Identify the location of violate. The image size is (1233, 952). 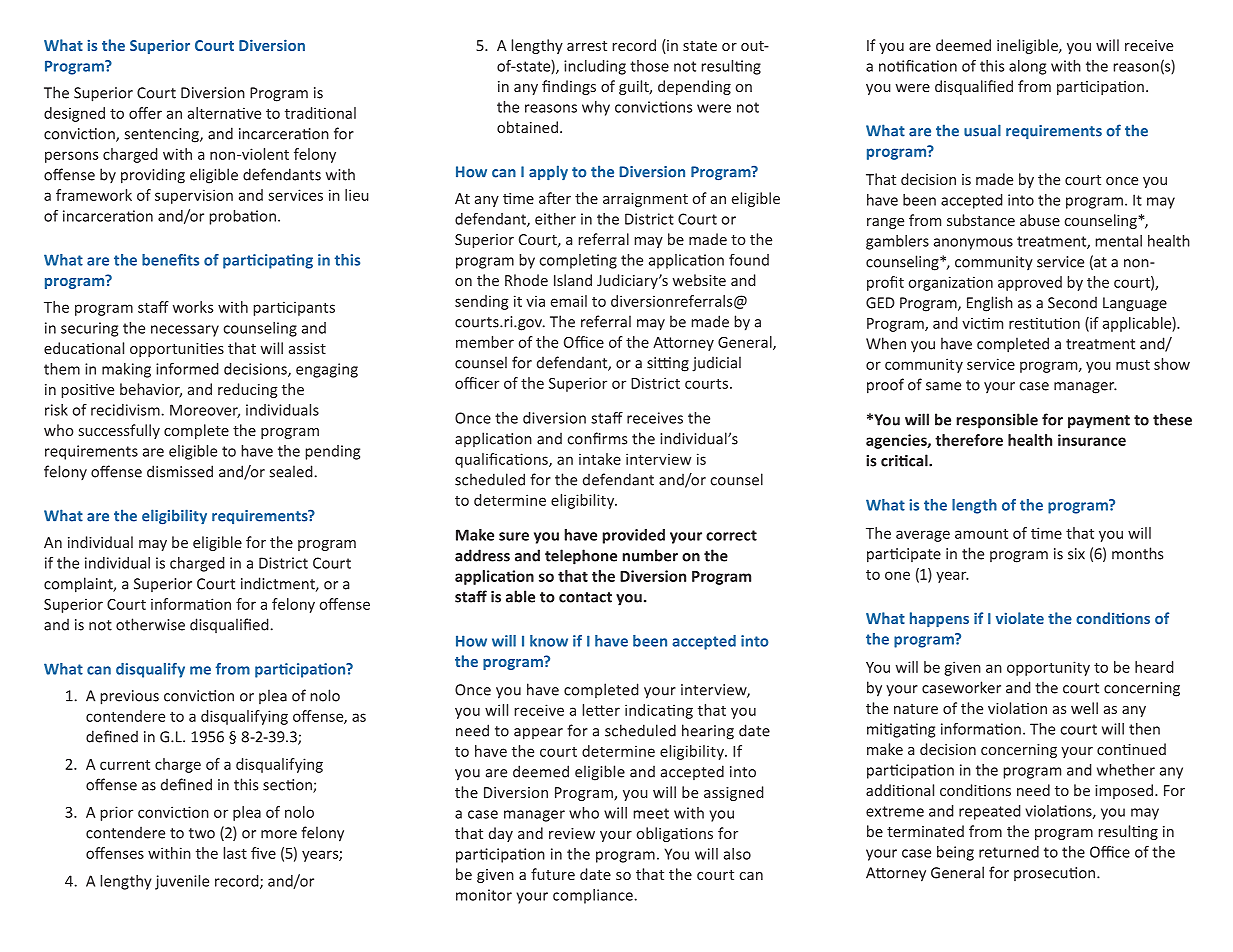
(1020, 618).
